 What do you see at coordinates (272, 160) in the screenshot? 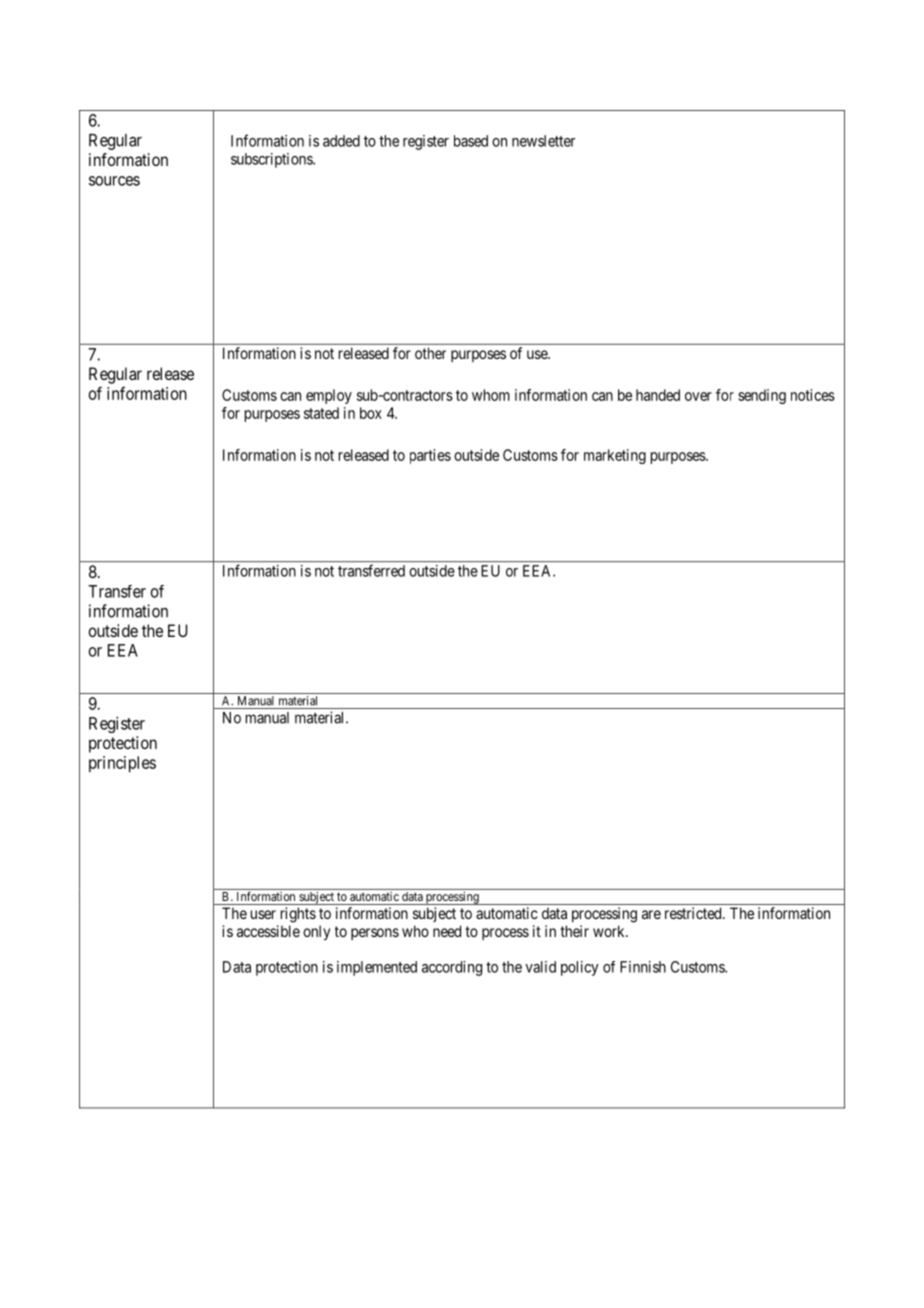
I see `subscriptions` at bounding box center [272, 160].
